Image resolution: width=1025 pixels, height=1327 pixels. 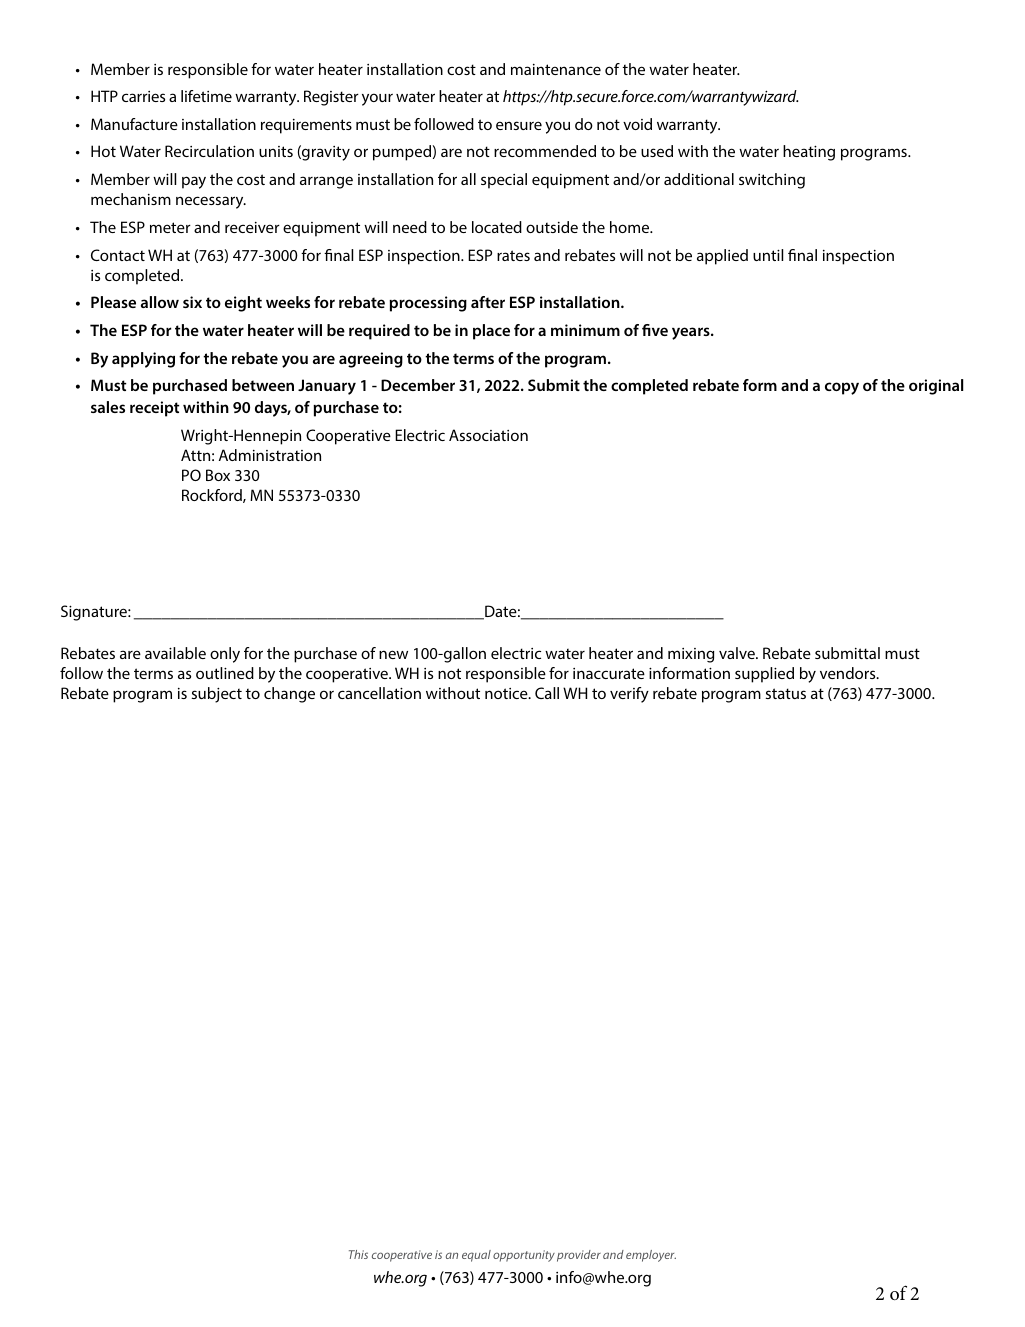 I want to click on employer, so click(x=651, y=1256).
